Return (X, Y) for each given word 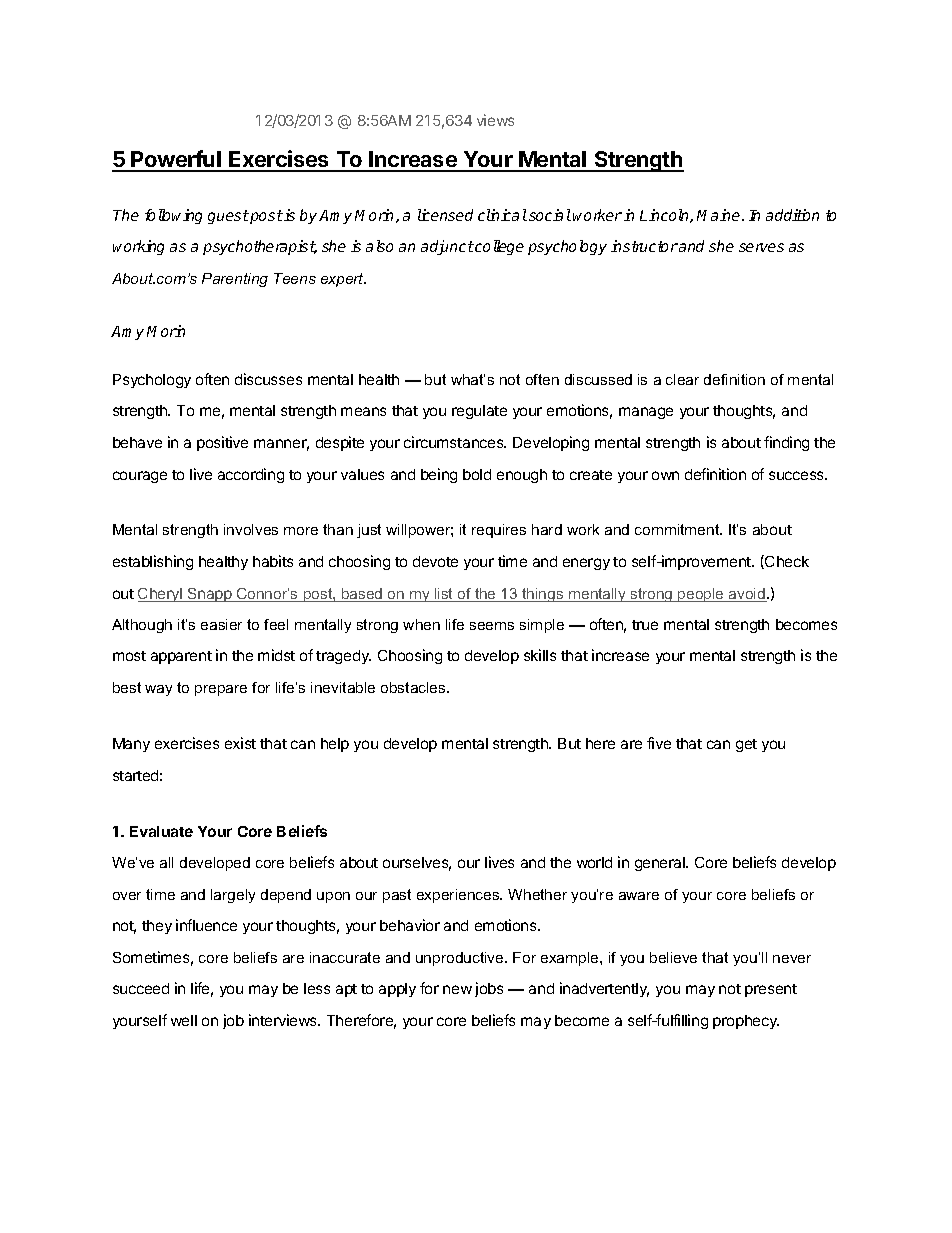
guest (228, 217)
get (746, 745)
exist (240, 743)
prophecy (746, 1022)
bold (477, 474)
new (457, 989)
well (184, 1020)
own (665, 475)
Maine (720, 215)
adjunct (447, 247)
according (251, 475)
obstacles (414, 687)
